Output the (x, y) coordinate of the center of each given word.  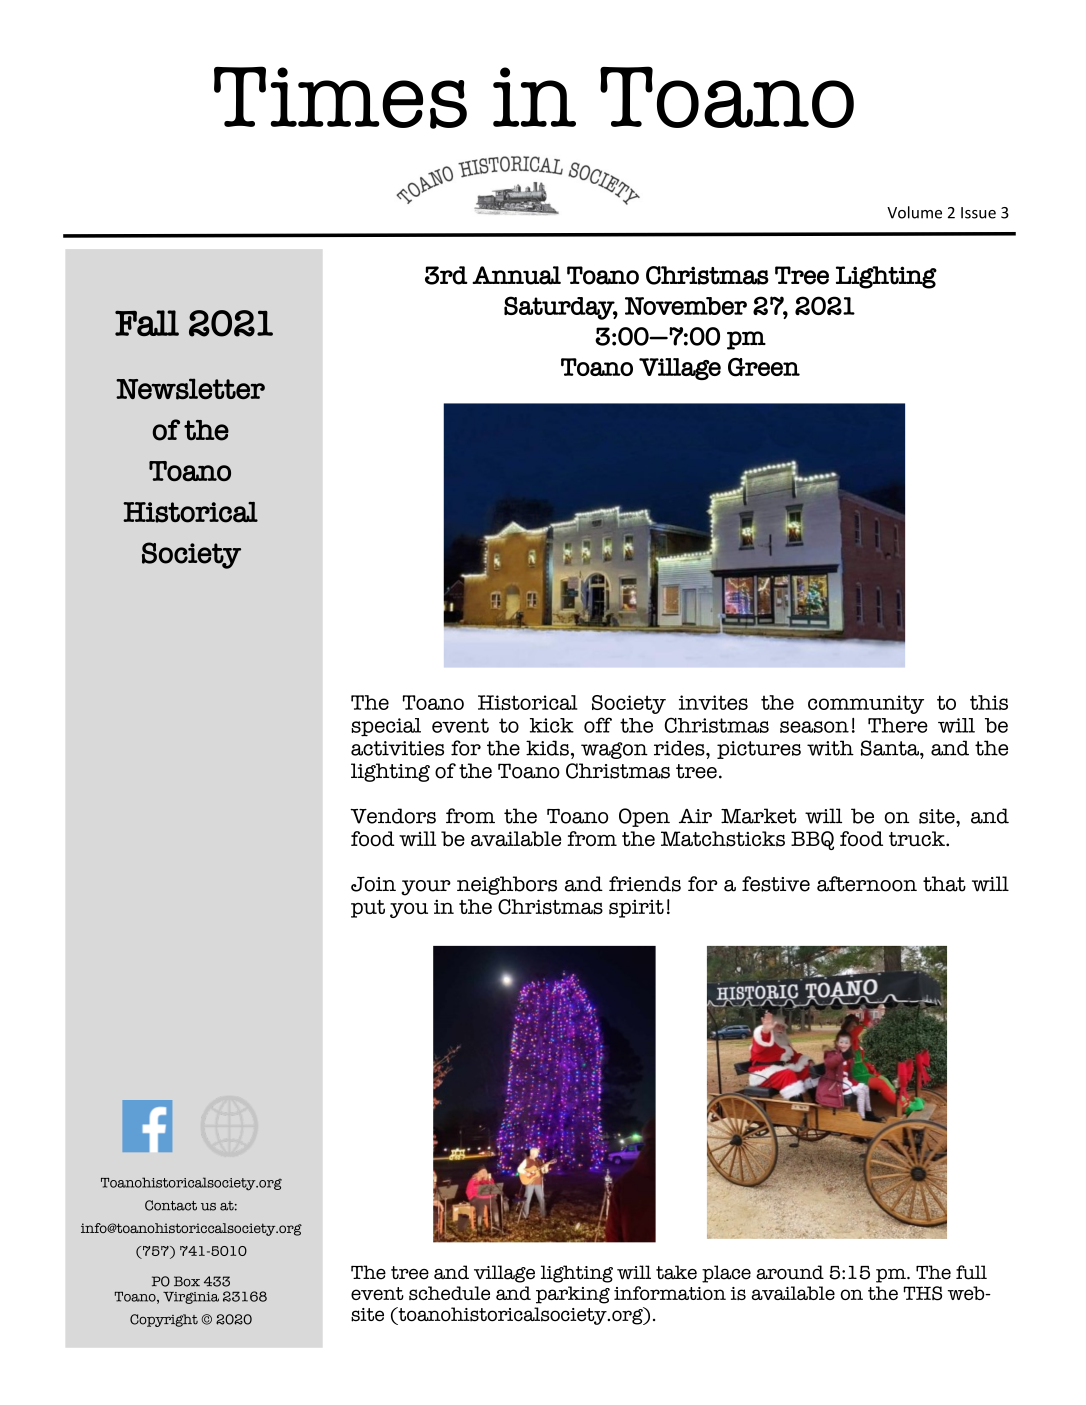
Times (340, 97)
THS (922, 1293)
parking (573, 1295)
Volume (914, 212)
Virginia (191, 1297)
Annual (516, 275)
